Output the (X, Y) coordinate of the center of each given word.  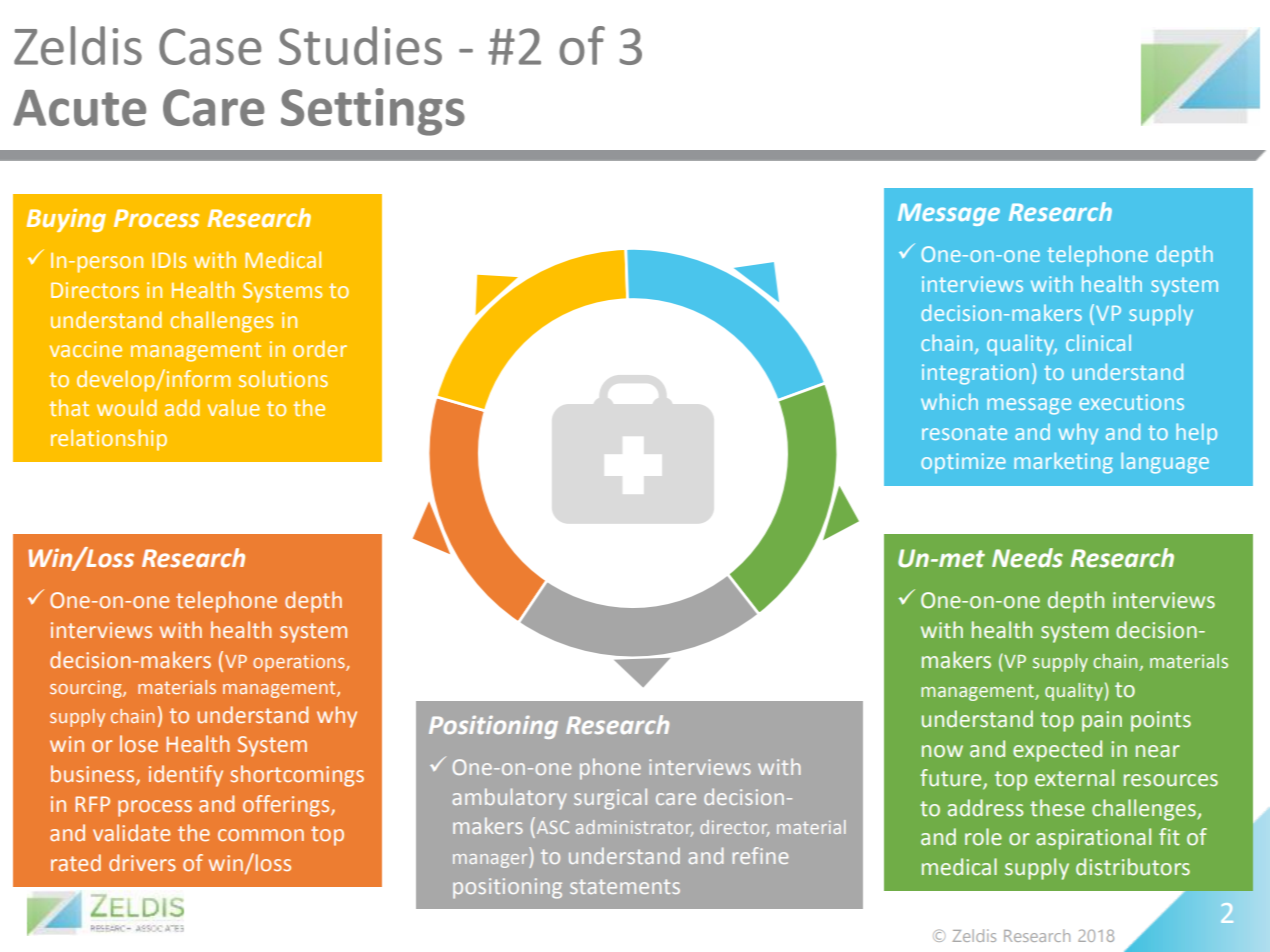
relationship (109, 440)
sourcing (87, 689)
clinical (1098, 343)
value (234, 407)
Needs (1027, 558)
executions (1131, 402)
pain (1102, 721)
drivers (142, 862)
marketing (1063, 463)
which (949, 401)
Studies (360, 45)
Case (210, 46)
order (320, 348)
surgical (610, 799)
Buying (66, 220)
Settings (373, 112)
